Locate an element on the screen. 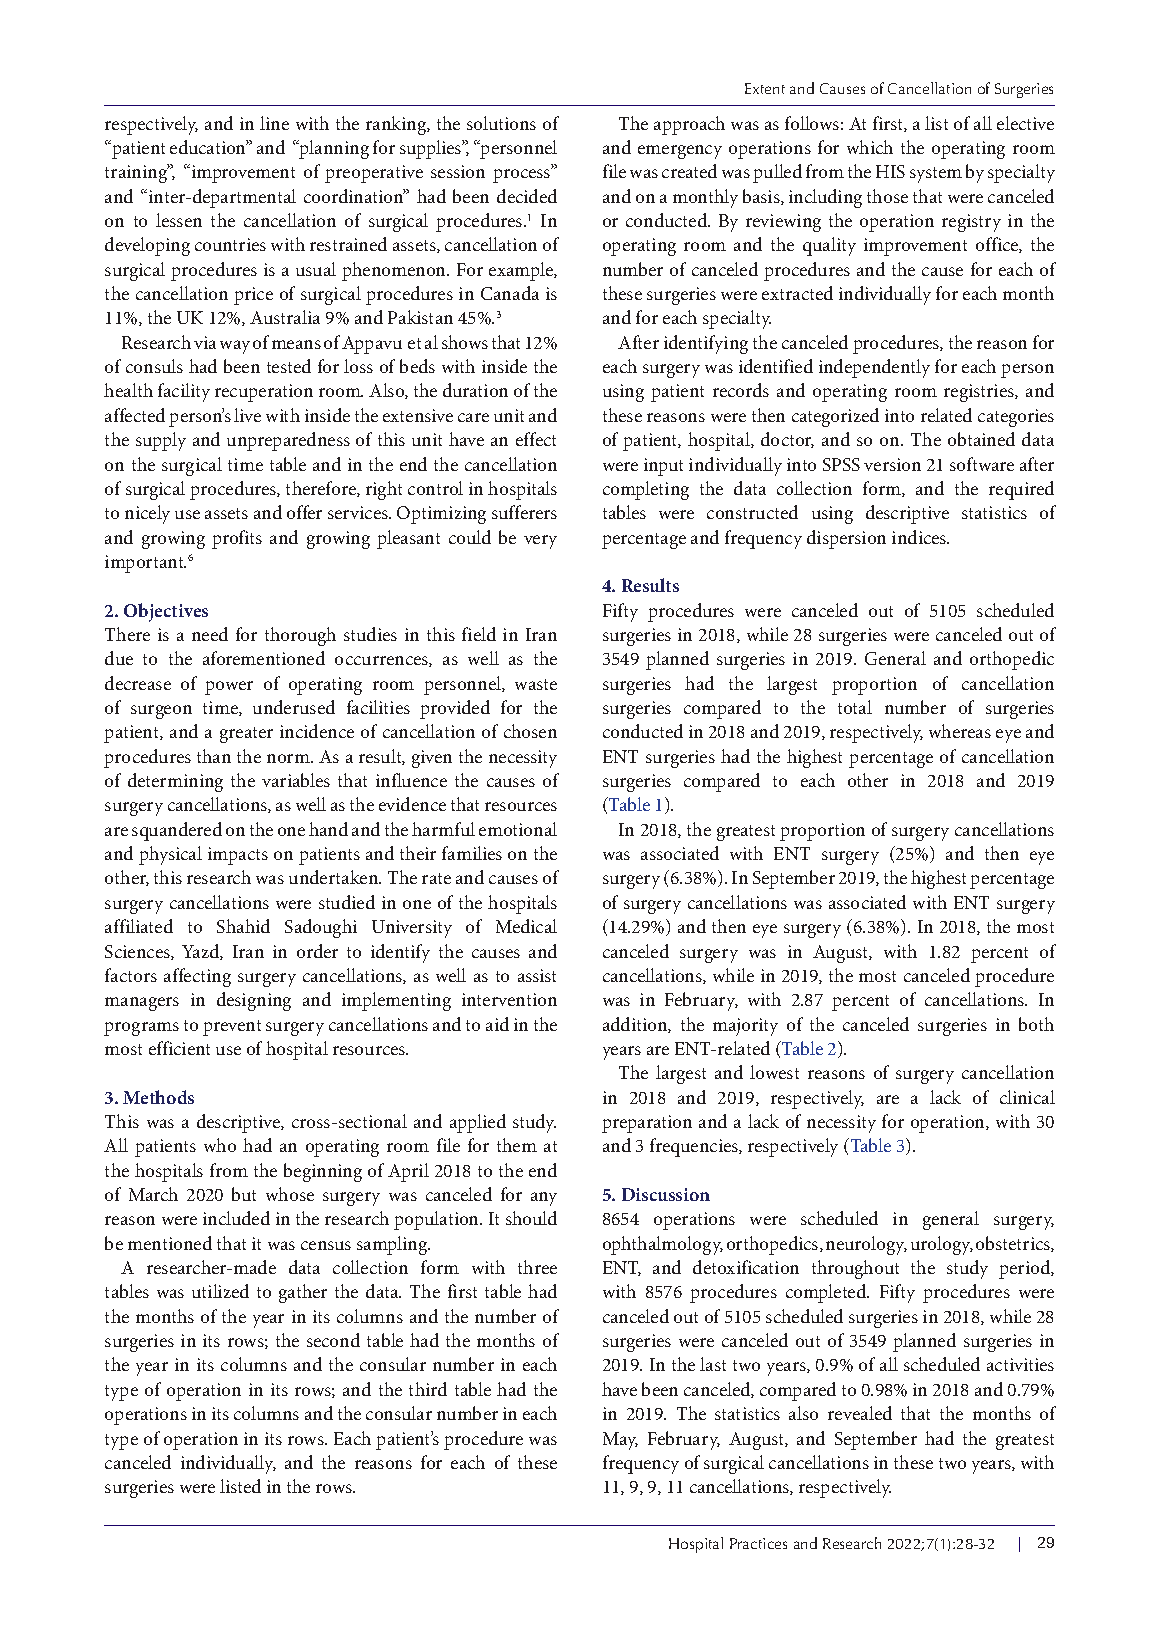 The image size is (1160, 1640). any is located at coordinates (544, 1199).
